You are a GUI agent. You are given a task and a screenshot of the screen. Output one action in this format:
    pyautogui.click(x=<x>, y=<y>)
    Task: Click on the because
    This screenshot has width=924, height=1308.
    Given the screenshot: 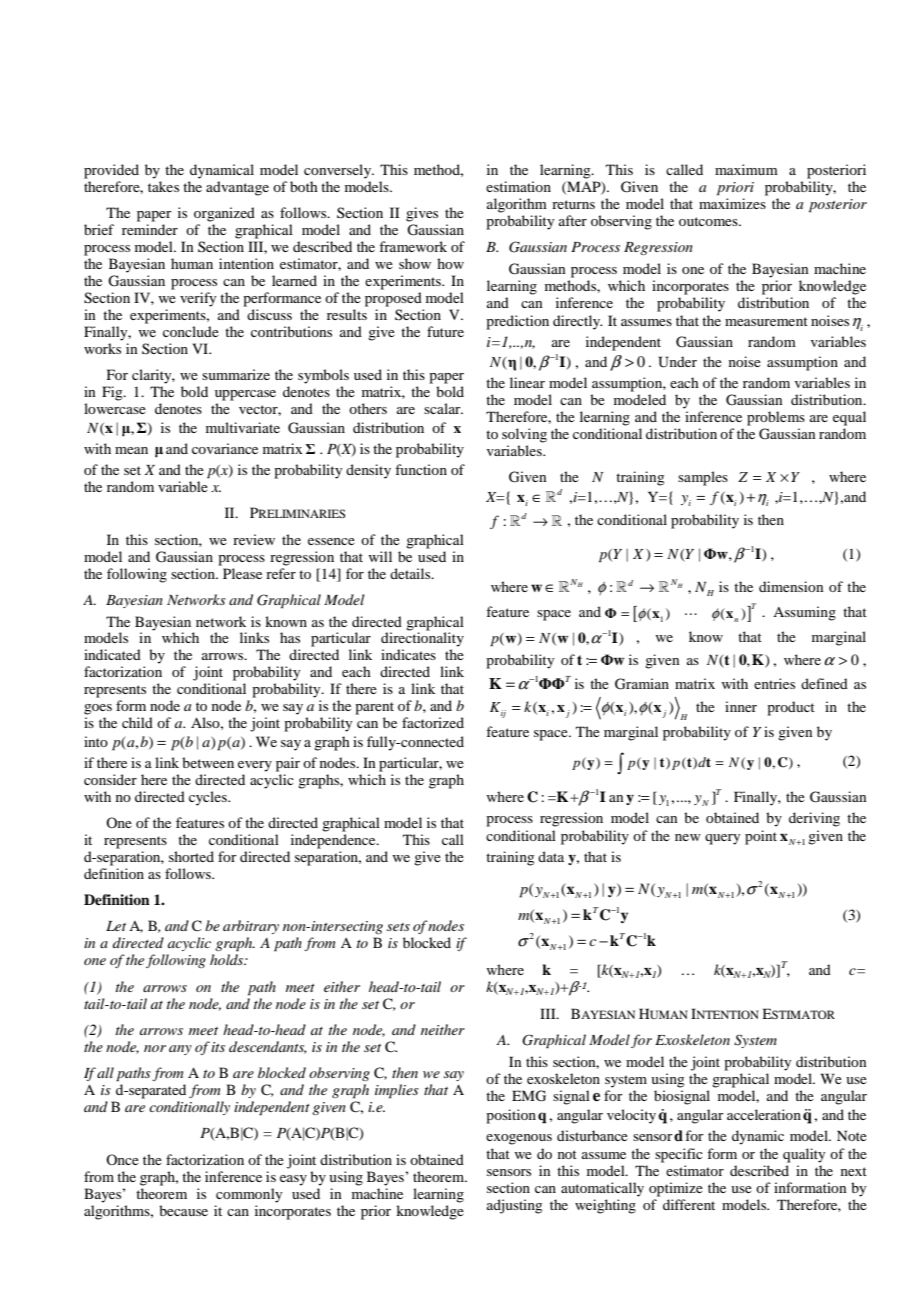 What is the action you would take?
    pyautogui.click(x=183, y=1210)
